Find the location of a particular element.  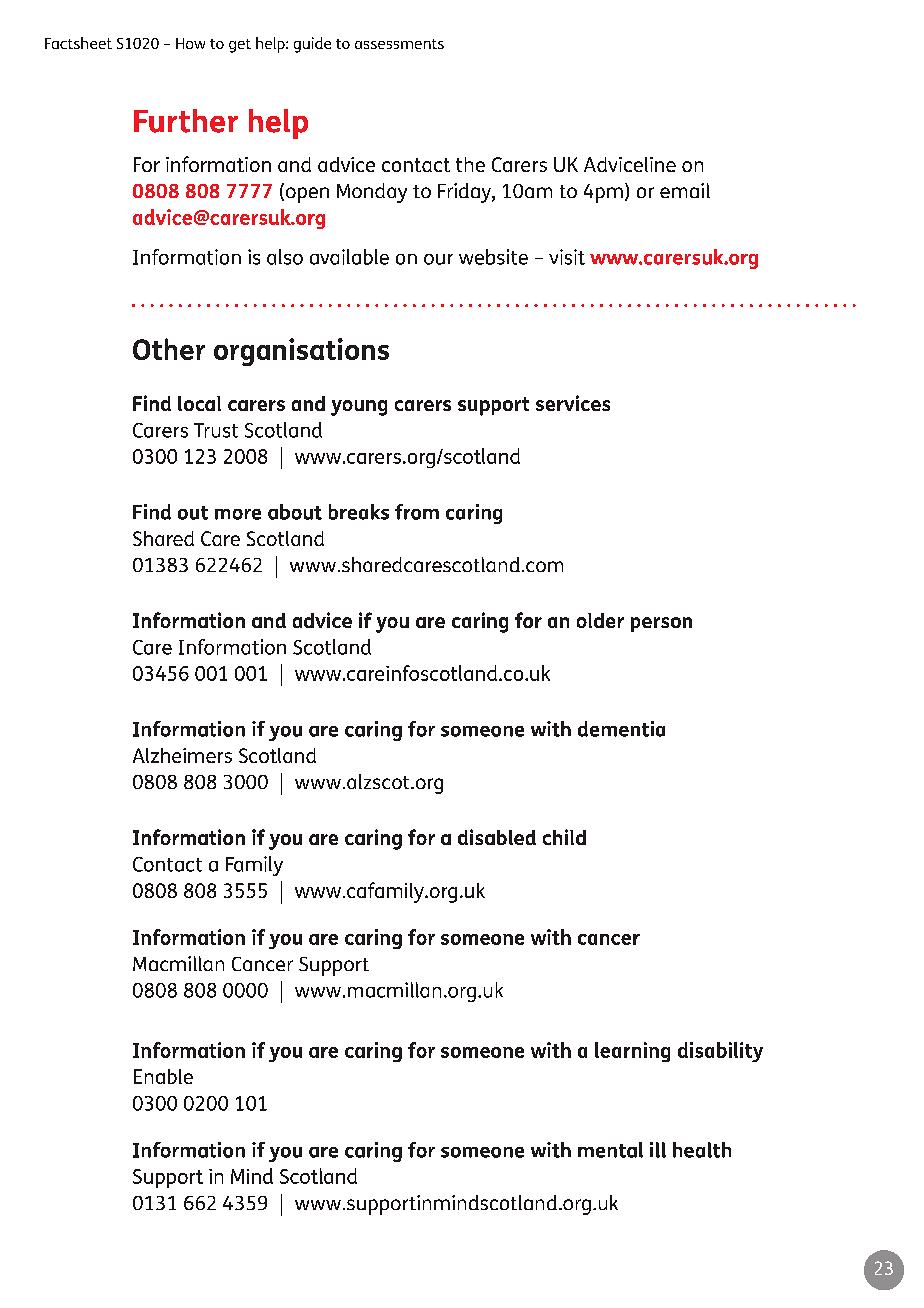

Trust is located at coordinates (216, 430).
